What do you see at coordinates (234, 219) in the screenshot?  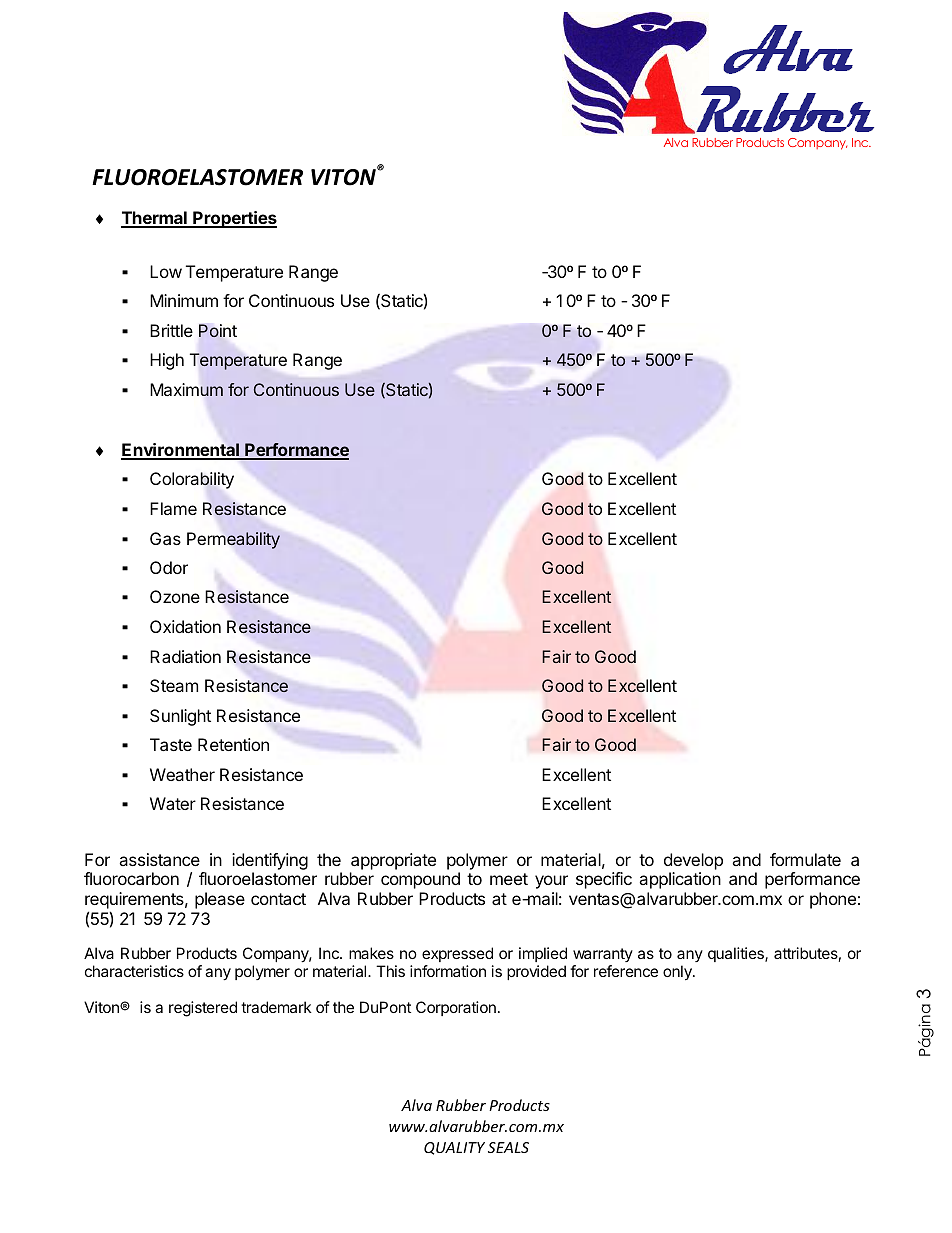 I see `Properties` at bounding box center [234, 219].
